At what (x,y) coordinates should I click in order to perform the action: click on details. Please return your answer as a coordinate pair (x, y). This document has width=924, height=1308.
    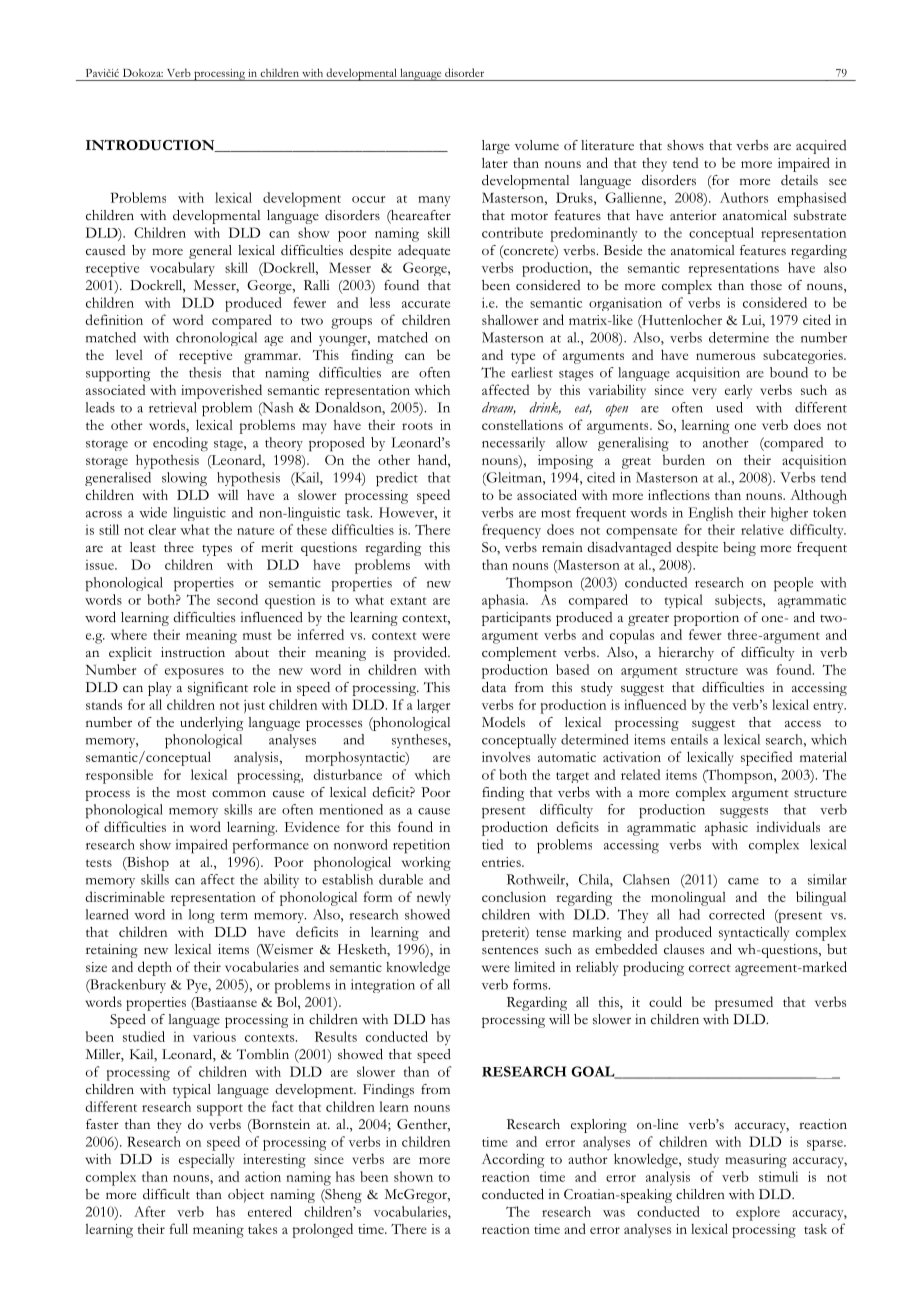
    Looking at the image, I should click on (799, 180).
